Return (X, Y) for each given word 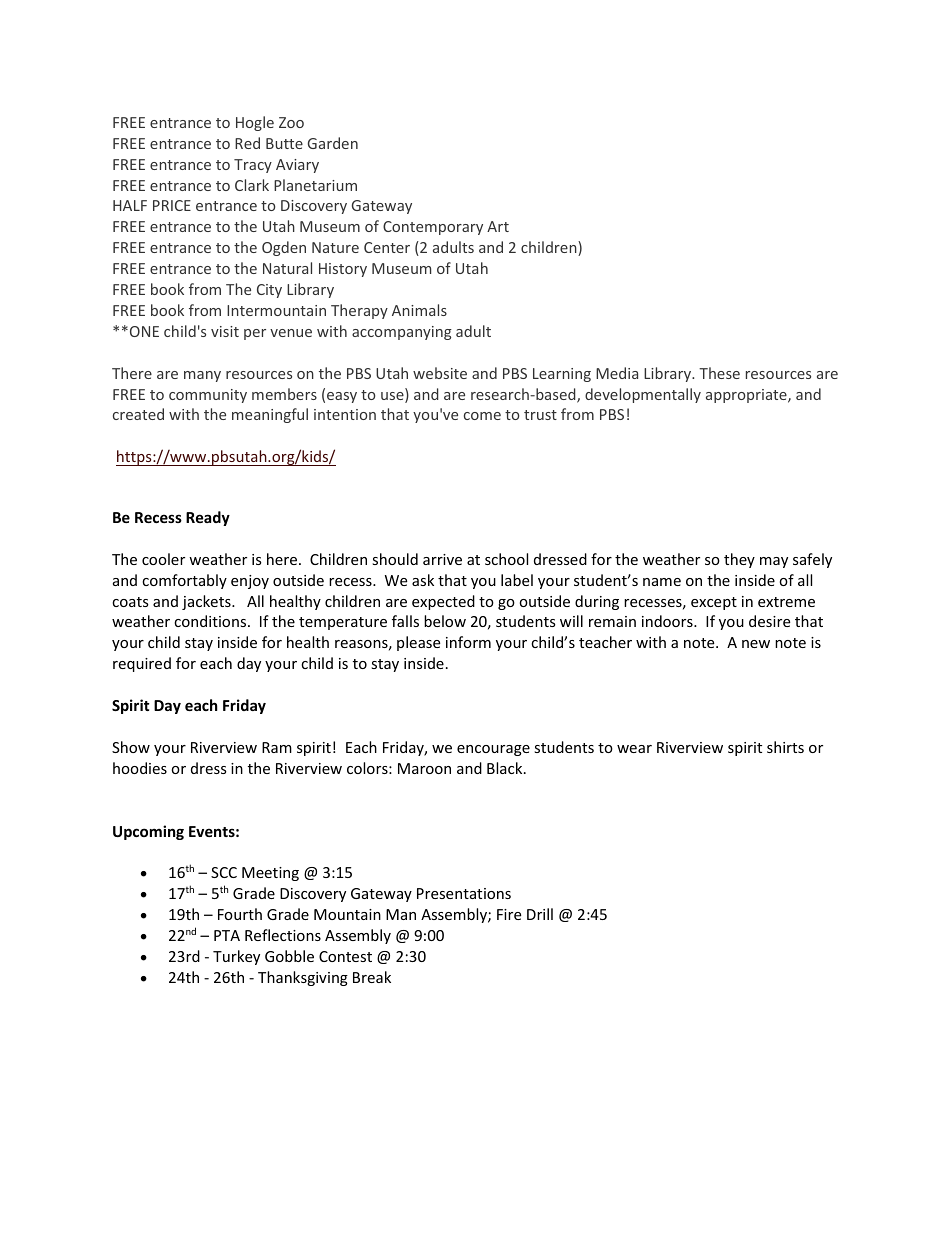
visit (225, 331)
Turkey (236, 957)
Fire (509, 914)
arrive (442, 559)
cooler (163, 559)
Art (498, 226)
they (739, 560)
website (440, 373)
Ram (277, 747)
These (719, 373)
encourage (493, 750)
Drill (540, 914)
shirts (785, 747)
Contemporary (433, 228)
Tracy (253, 166)
